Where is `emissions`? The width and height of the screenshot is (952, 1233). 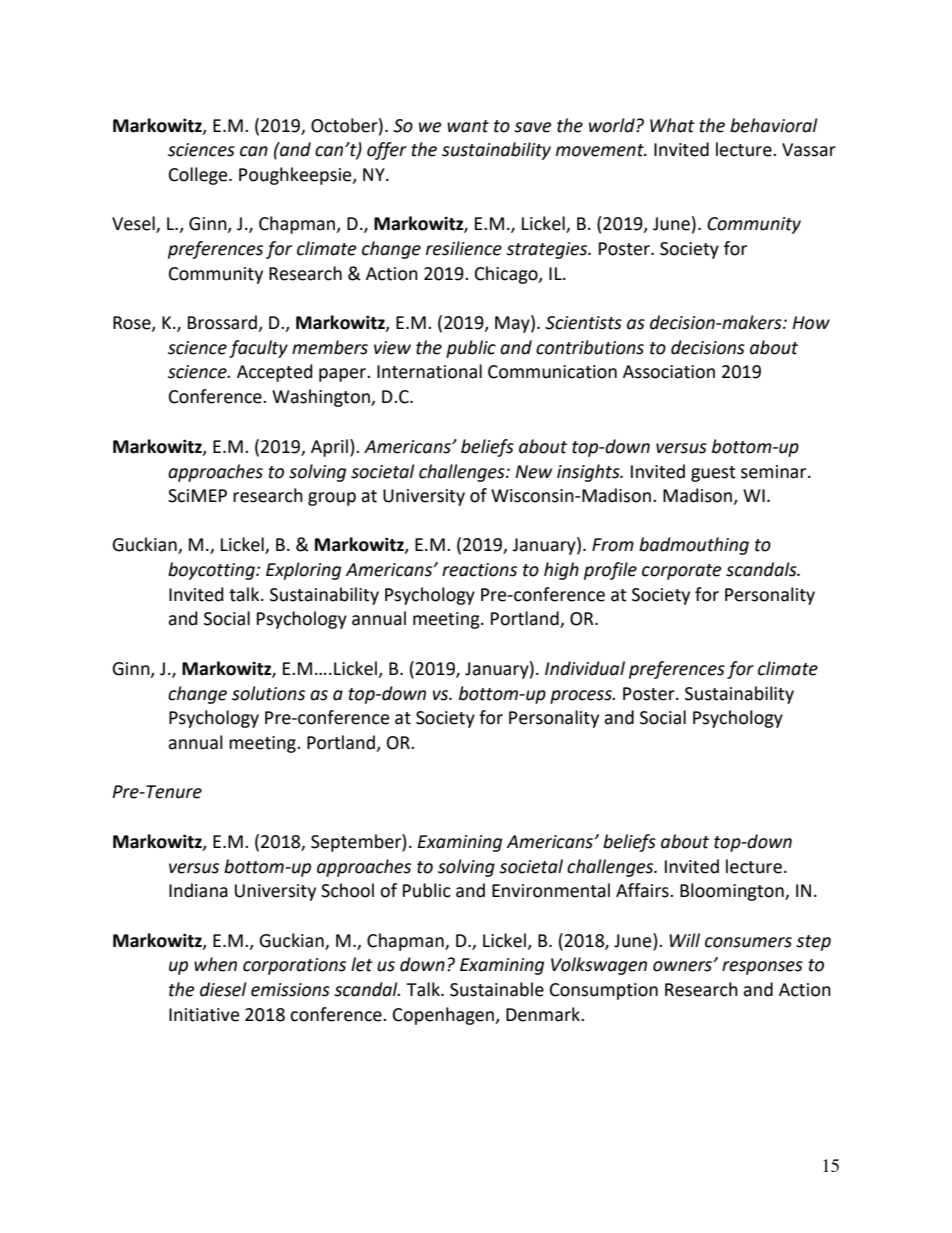 emissions is located at coordinates (290, 990).
